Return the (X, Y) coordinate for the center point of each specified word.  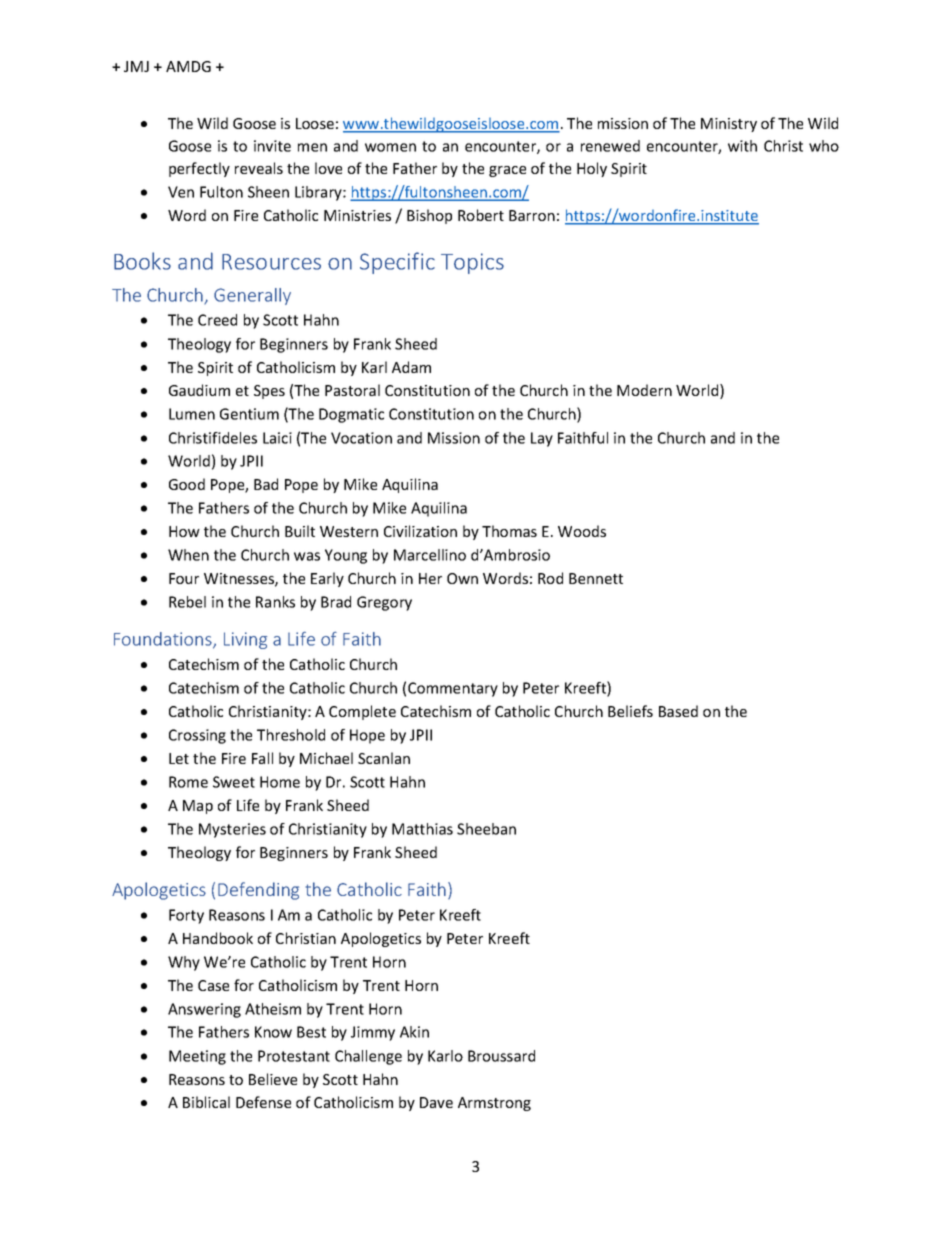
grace (507, 171)
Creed (217, 320)
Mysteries (232, 830)
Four (184, 578)
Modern (644, 390)
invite (272, 146)
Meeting (197, 1057)
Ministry (729, 125)
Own (462, 578)
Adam (411, 367)
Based (678, 711)
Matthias (422, 829)
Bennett (596, 578)
